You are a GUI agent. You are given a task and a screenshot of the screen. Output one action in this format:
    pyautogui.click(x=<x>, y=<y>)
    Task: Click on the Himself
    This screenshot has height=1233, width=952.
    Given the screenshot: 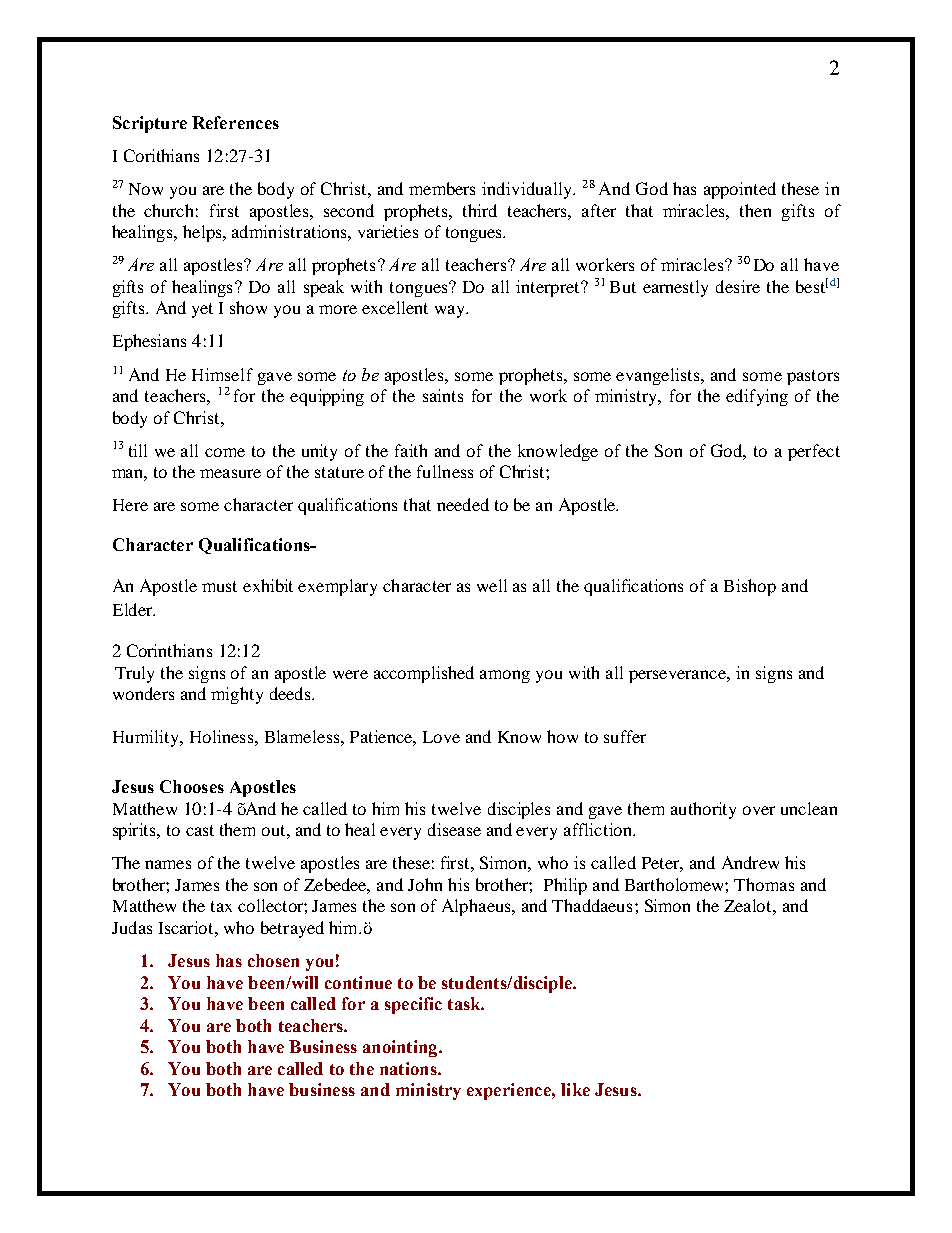 What is the action you would take?
    pyautogui.click(x=222, y=374)
